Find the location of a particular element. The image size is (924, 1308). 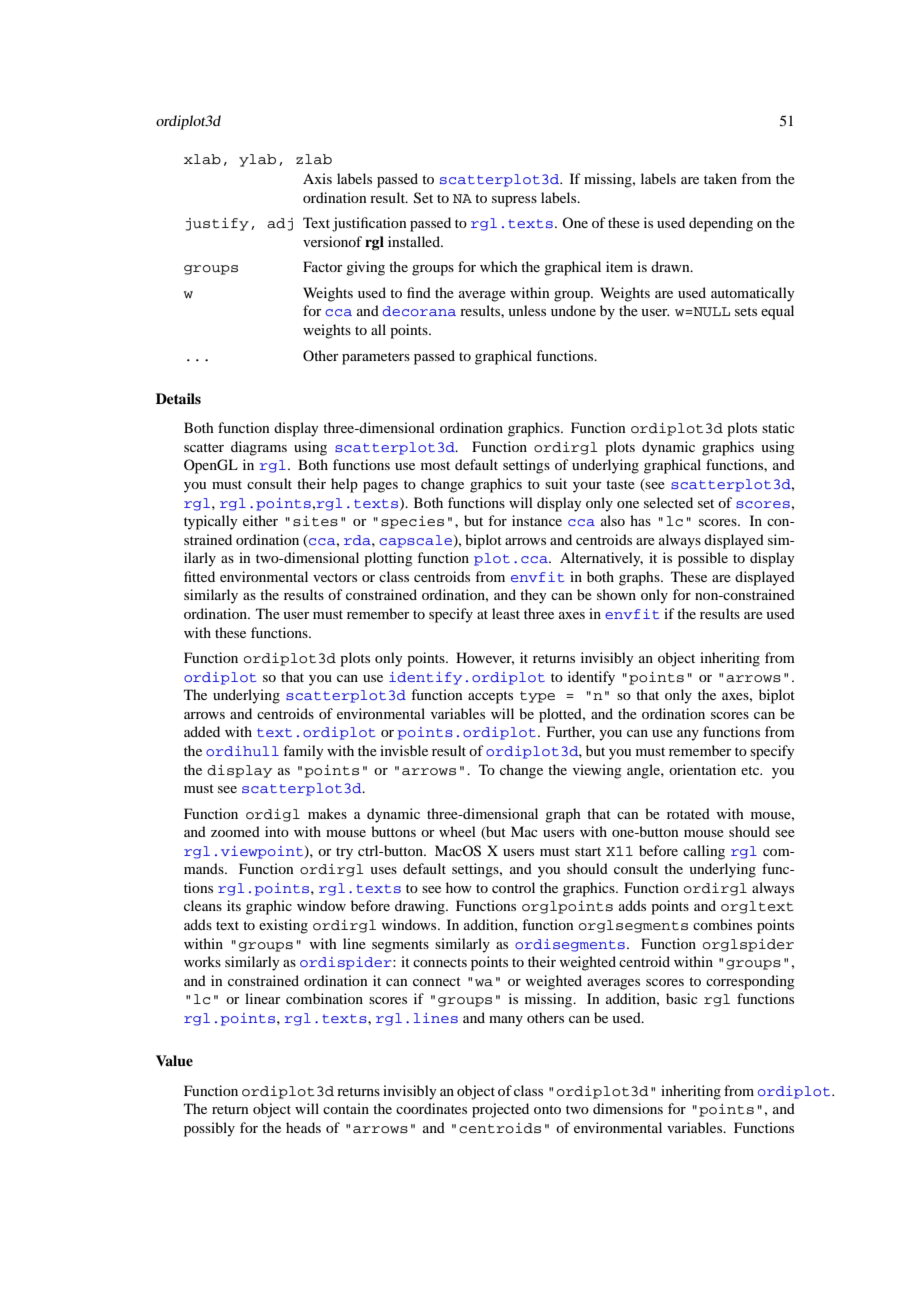

least is located at coordinates (506, 613).
